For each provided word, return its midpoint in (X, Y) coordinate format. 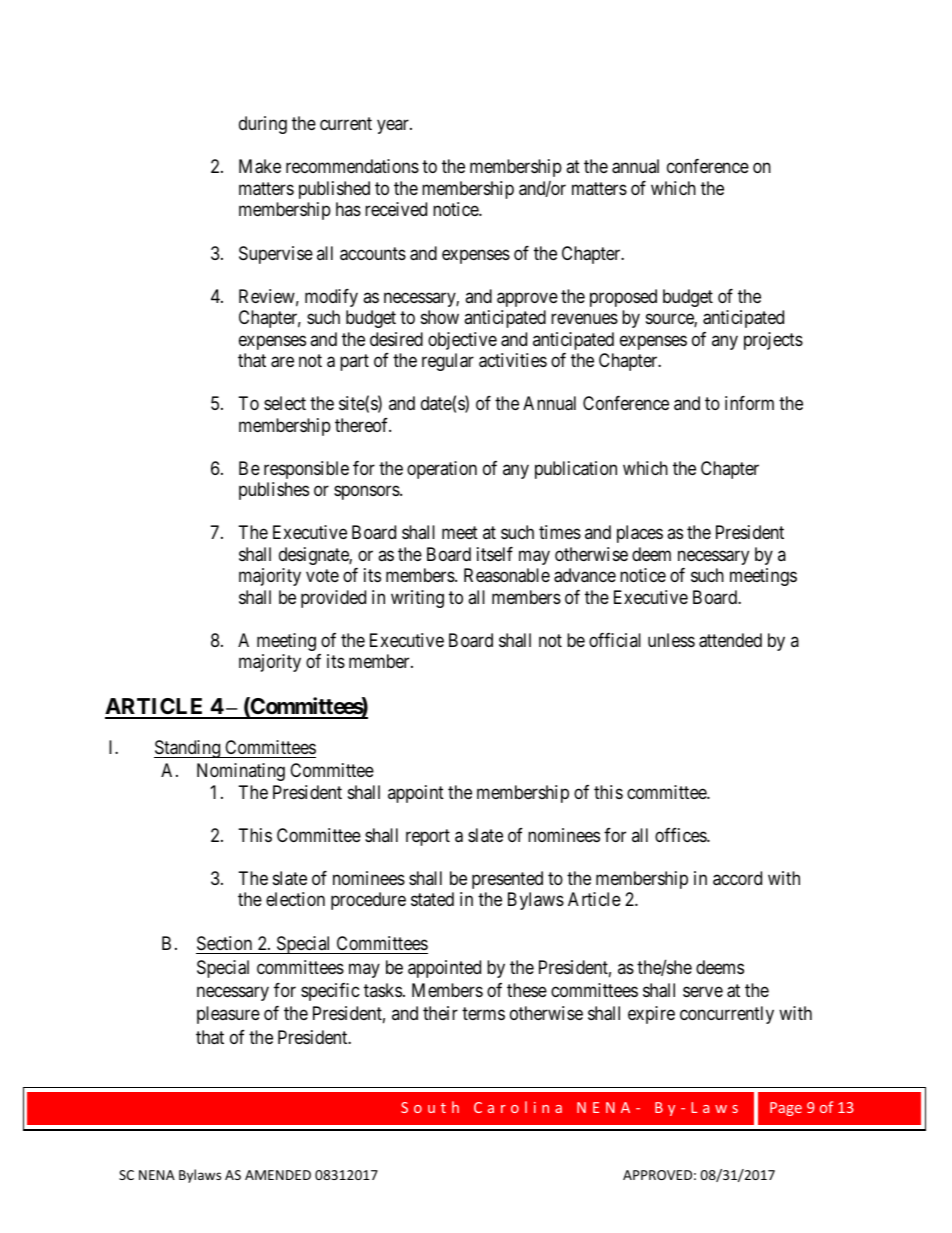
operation (442, 470)
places (640, 534)
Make (260, 166)
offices (681, 835)
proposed (623, 298)
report (428, 837)
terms (483, 1014)
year (394, 127)
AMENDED (278, 1175)
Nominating (241, 772)
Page (786, 1109)
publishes (274, 491)
